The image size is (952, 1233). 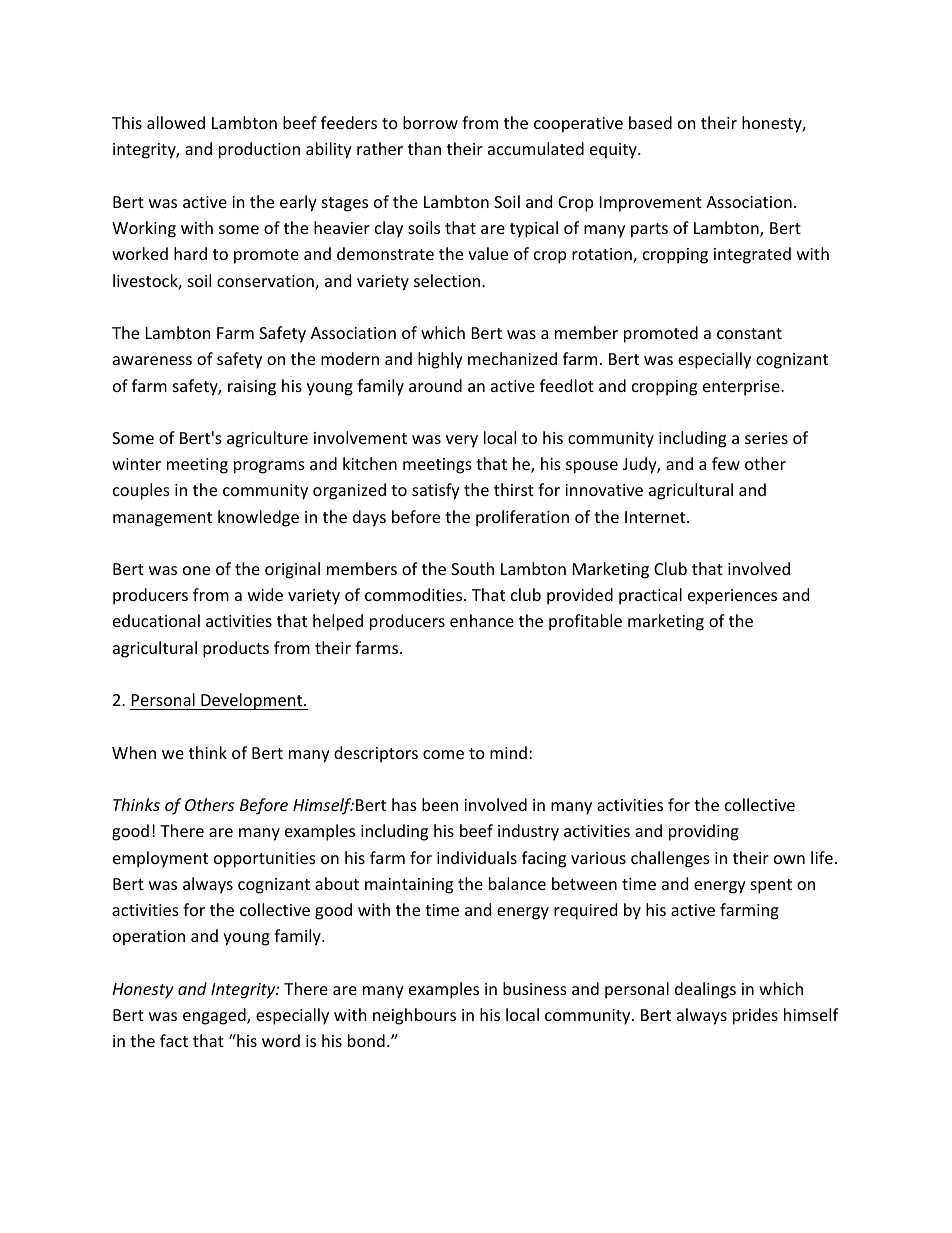 What do you see at coordinates (424, 148) in the page?
I see `than` at bounding box center [424, 148].
